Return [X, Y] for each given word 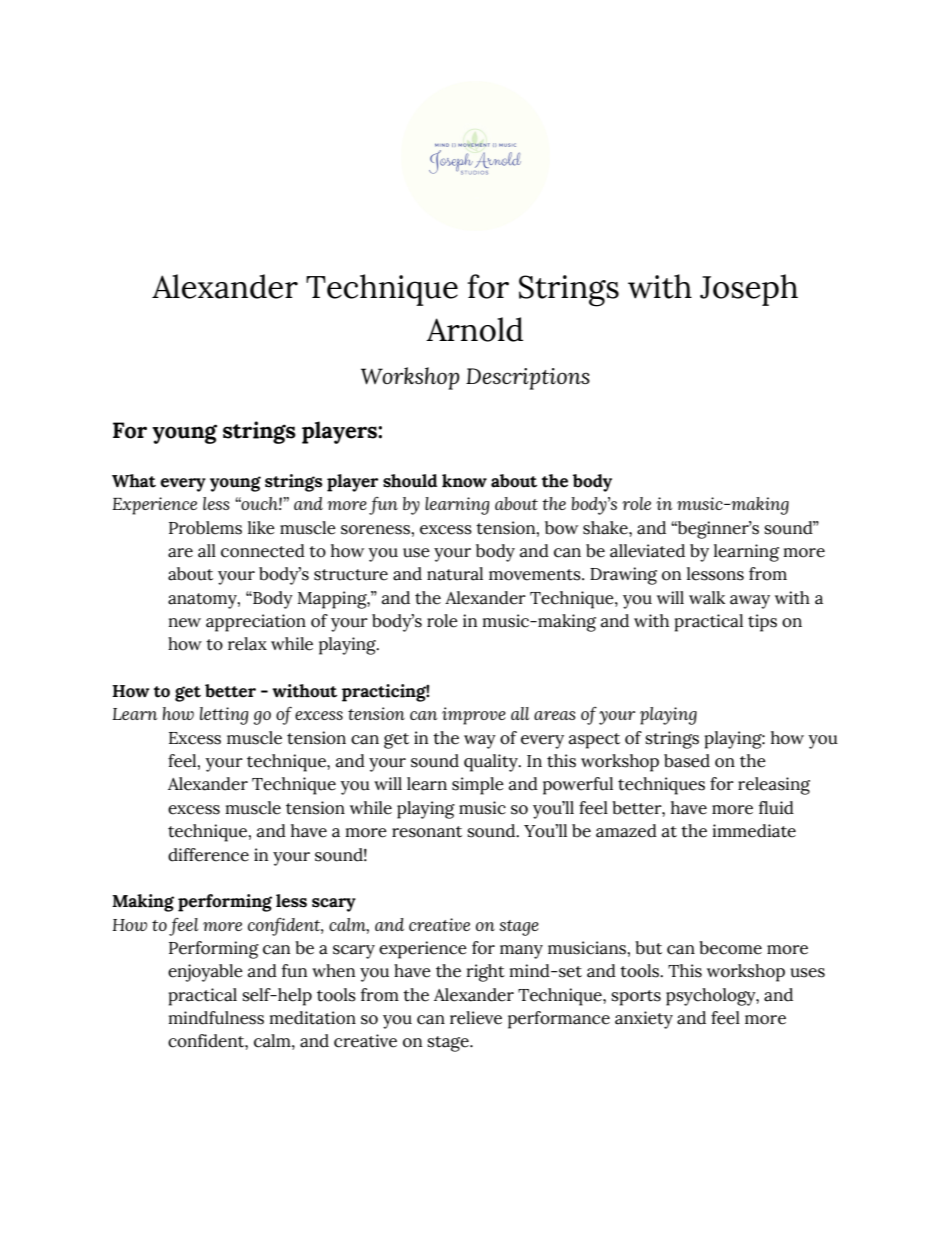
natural [455, 574]
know [464, 481]
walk [707, 598]
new [185, 623]
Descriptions [528, 379]
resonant [427, 832]
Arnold [474, 329]
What [134, 481]
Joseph [749, 290]
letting [224, 716]
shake [606, 528]
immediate [754, 831]
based [687, 761]
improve [474, 716]
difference [208, 855]
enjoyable [205, 973]
